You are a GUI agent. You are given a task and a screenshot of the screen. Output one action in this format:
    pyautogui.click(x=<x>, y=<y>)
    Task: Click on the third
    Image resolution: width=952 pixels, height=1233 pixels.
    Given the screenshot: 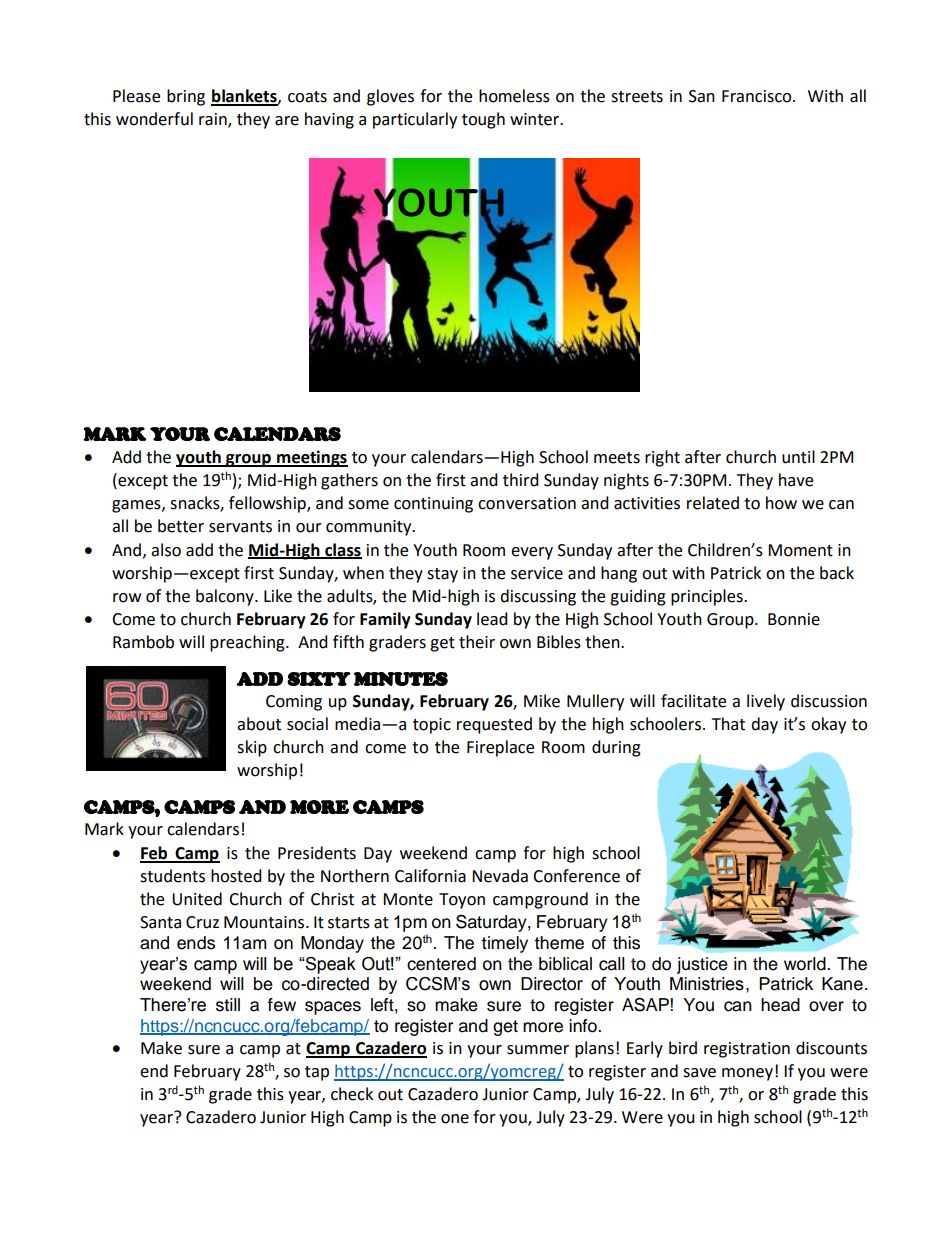 What is the action you would take?
    pyautogui.click(x=521, y=480)
